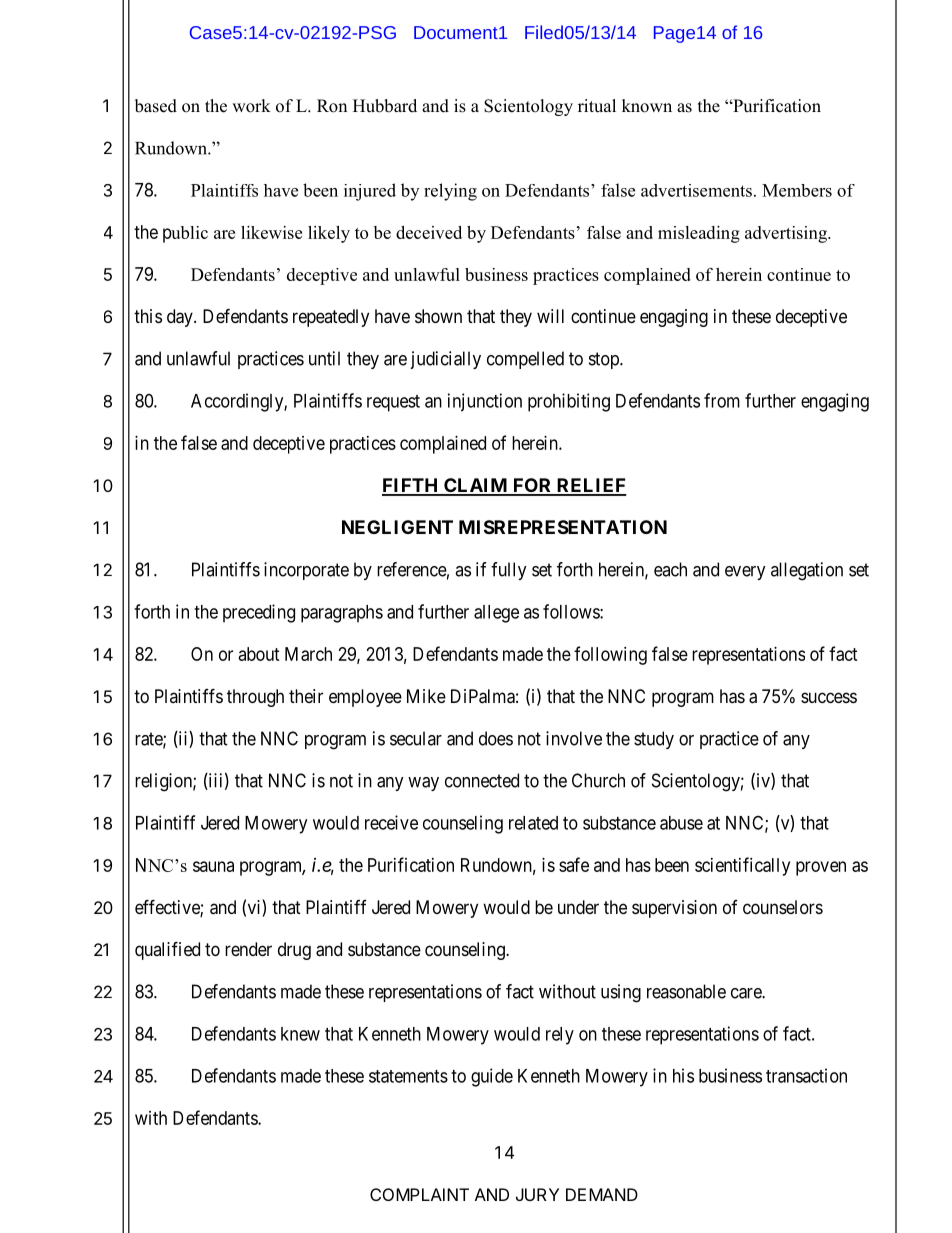 The image size is (952, 1233). Describe the element at coordinates (496, 614) in the screenshot. I see `allege` at that location.
